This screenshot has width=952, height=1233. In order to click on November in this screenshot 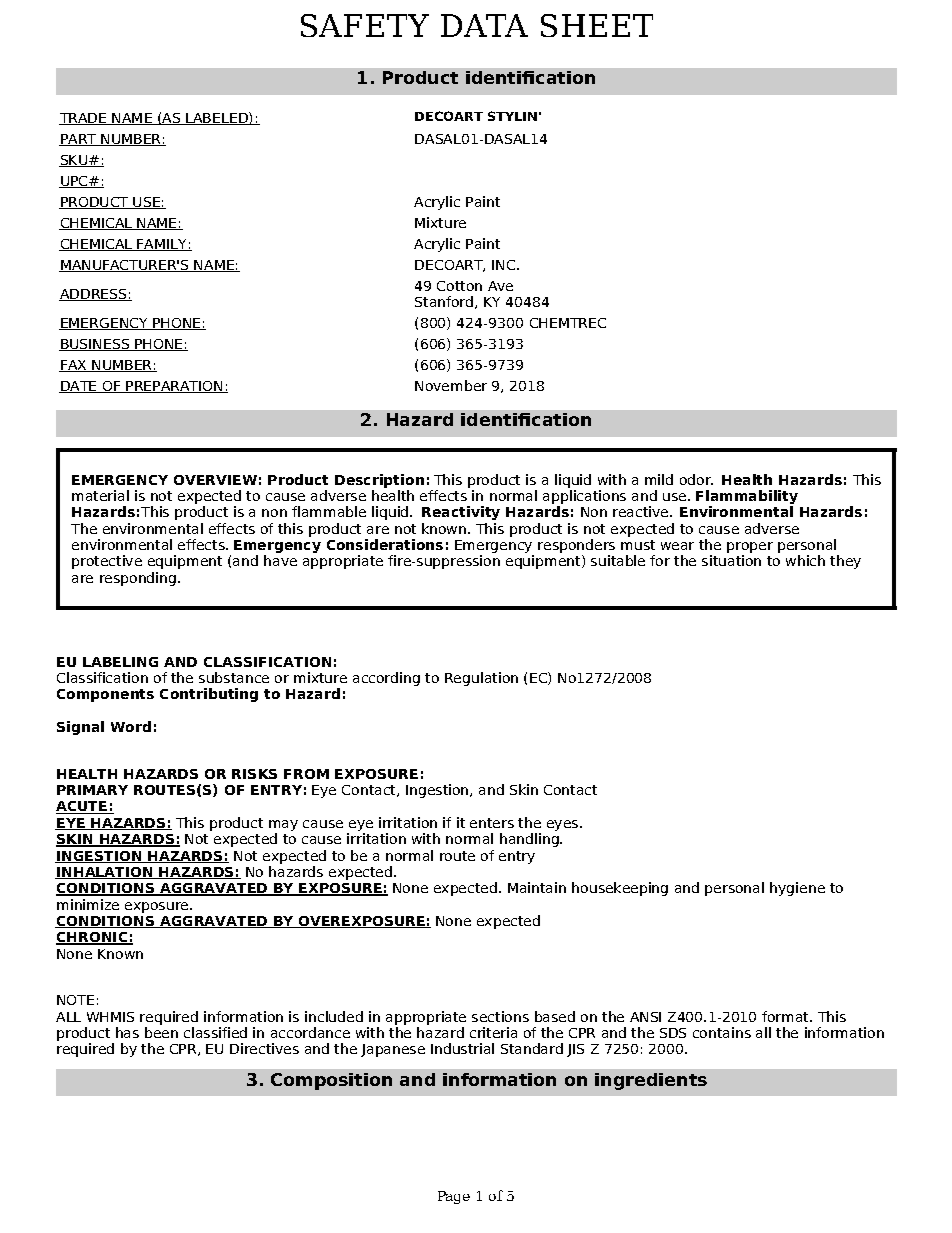, I will do `click(451, 385)`.
